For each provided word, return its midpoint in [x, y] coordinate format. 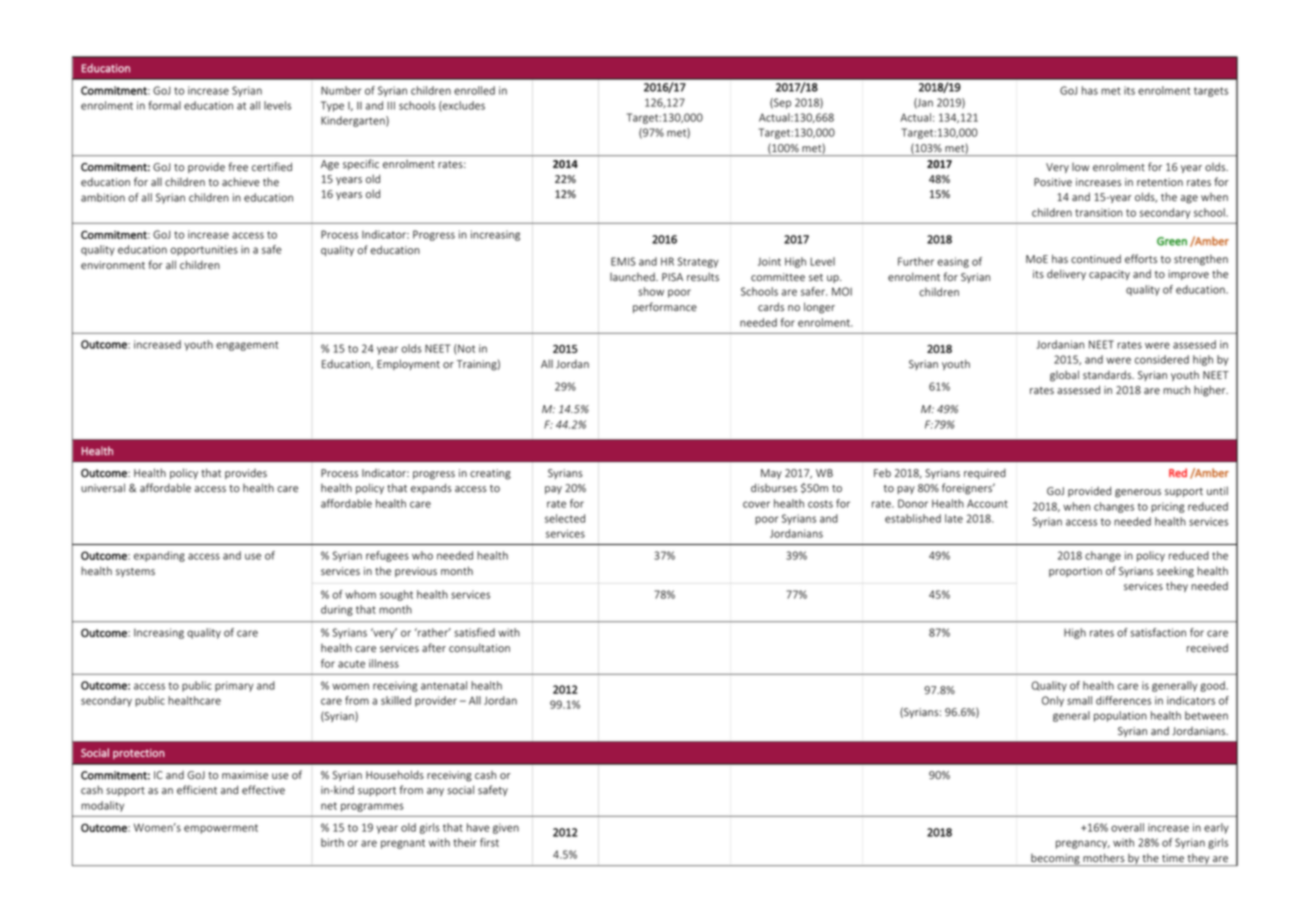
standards [1108, 374]
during [337, 610]
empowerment [221, 829]
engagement [247, 346]
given [506, 828]
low [1080, 167]
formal [165, 105]
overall [1127, 827]
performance [665, 307]
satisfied [474, 632]
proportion [1075, 572]
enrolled [474, 90]
